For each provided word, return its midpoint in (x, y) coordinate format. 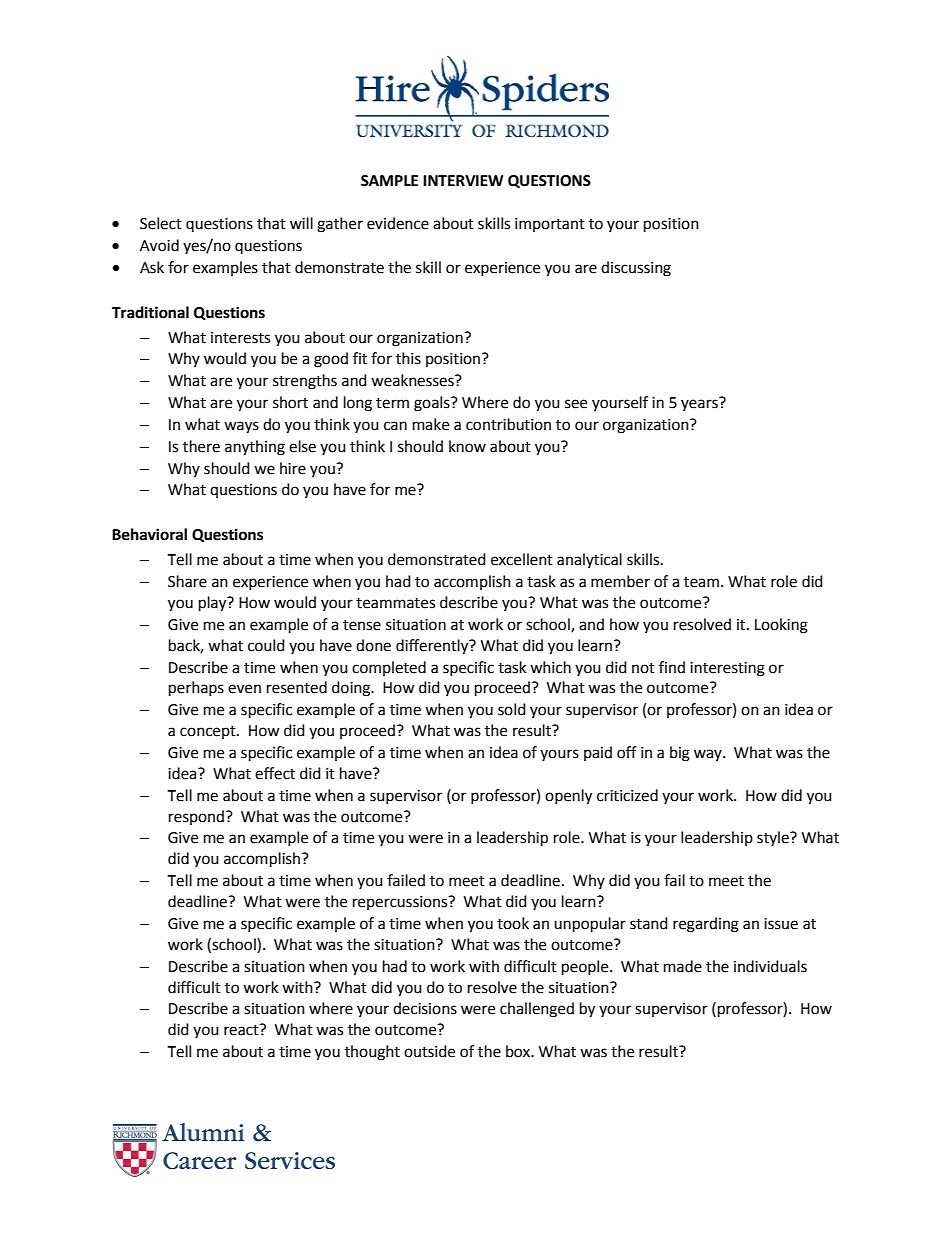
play (214, 604)
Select (161, 223)
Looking (781, 626)
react (242, 1030)
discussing (636, 269)
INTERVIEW (463, 180)
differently (433, 647)
